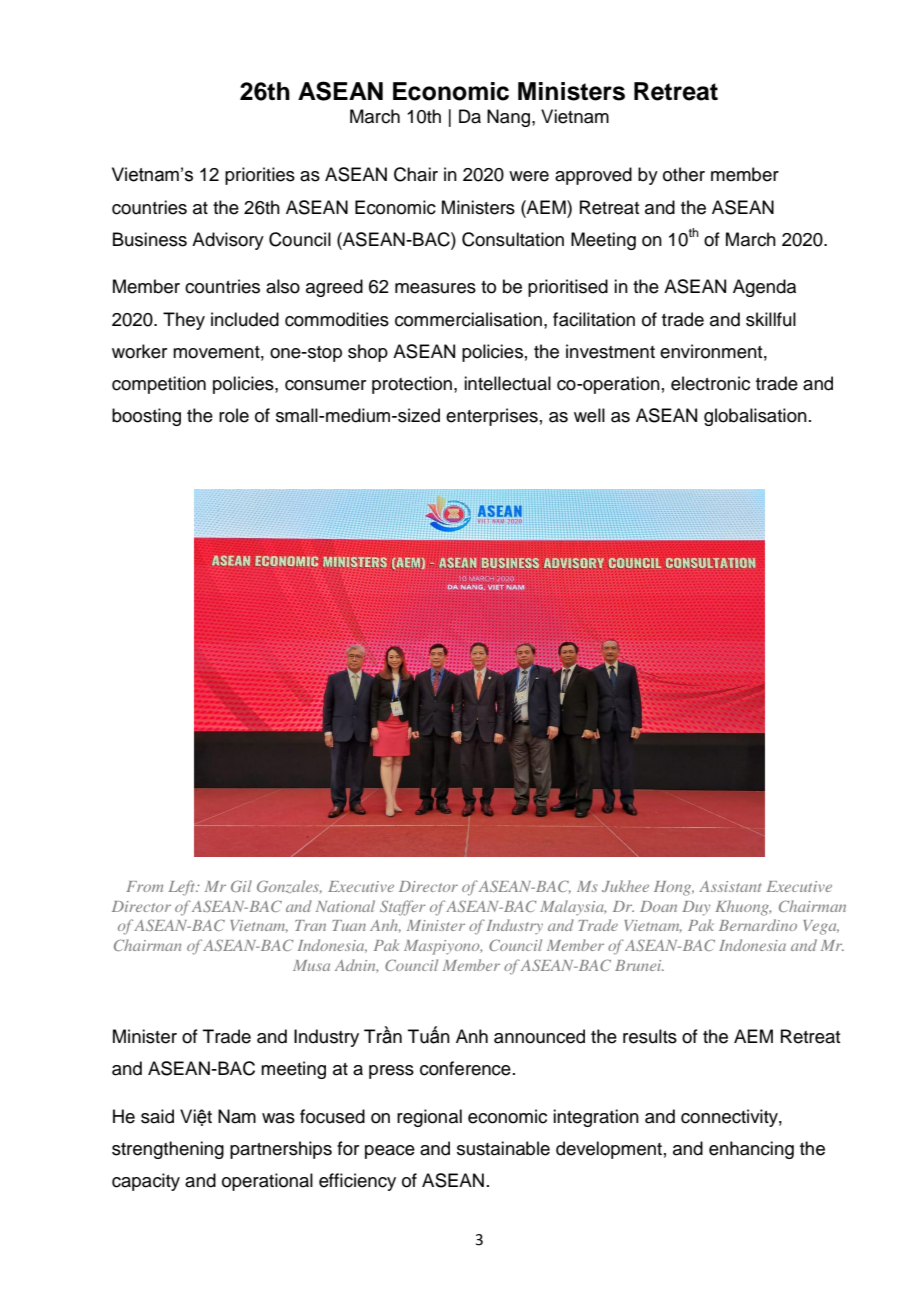  Describe the element at coordinates (260, 176) in the page. I see `priorities` at that location.
